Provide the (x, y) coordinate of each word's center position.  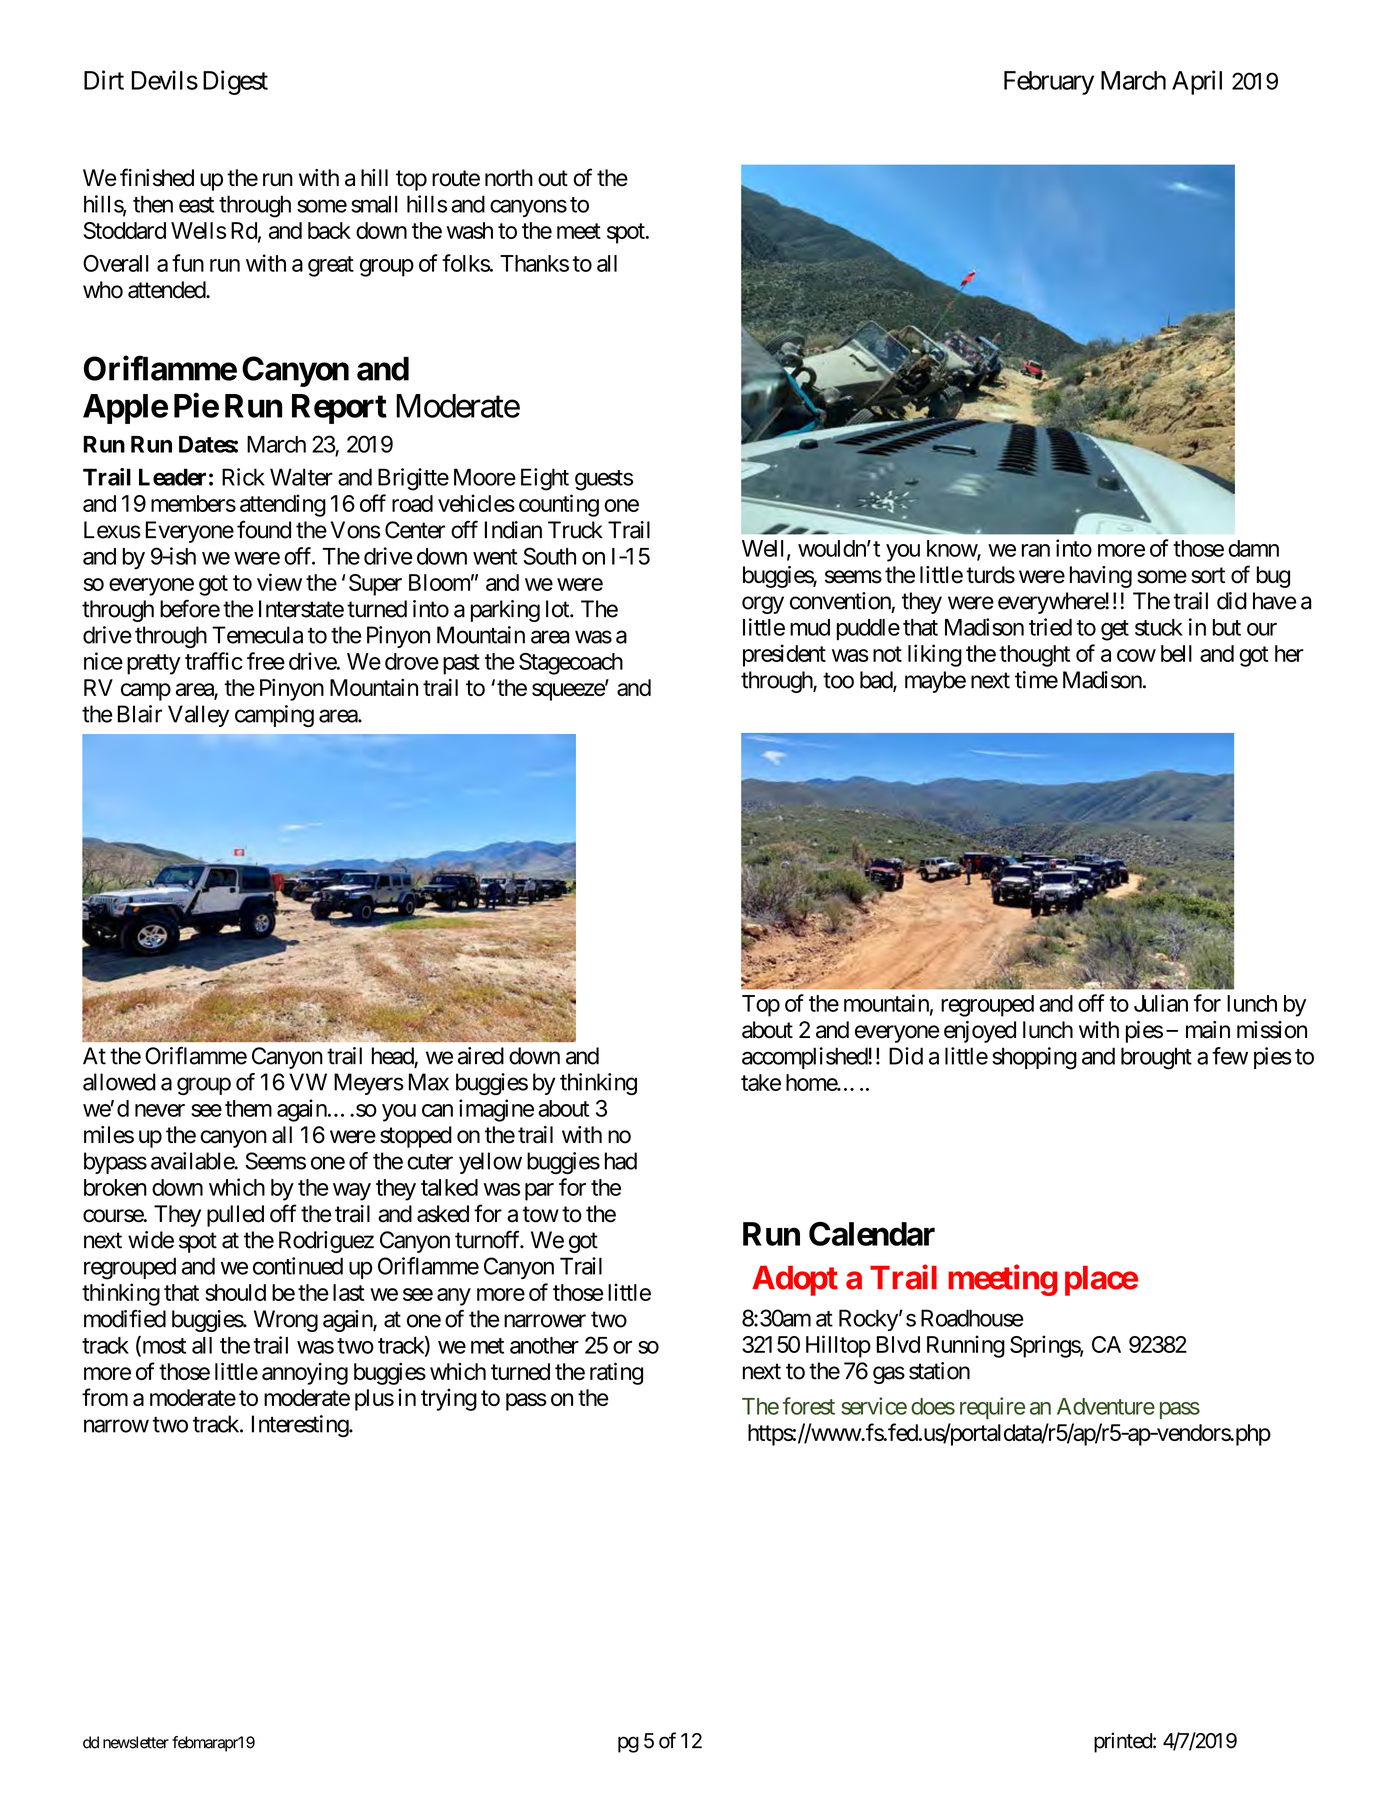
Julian (1161, 1003)
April (1197, 82)
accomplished (805, 1058)
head (393, 1057)
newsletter (136, 1742)
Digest (235, 82)
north (509, 178)
